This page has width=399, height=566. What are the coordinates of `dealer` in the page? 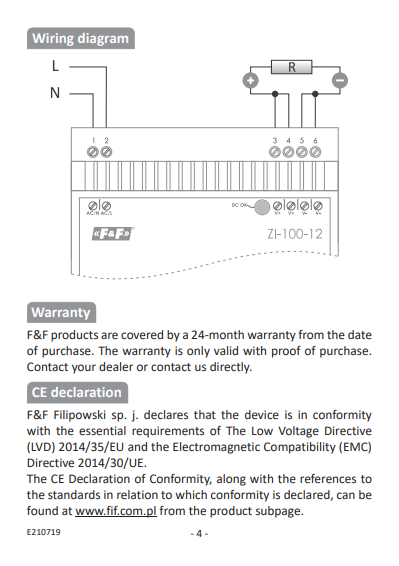 It's located at (116, 366).
